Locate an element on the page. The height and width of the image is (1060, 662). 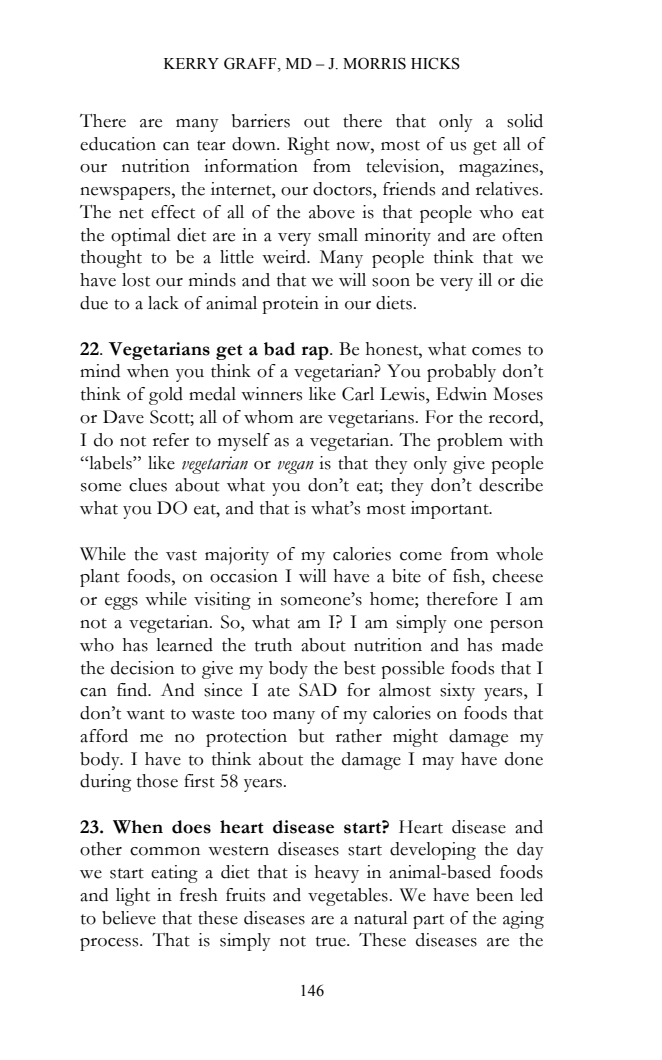
vegan is located at coordinates (296, 467).
